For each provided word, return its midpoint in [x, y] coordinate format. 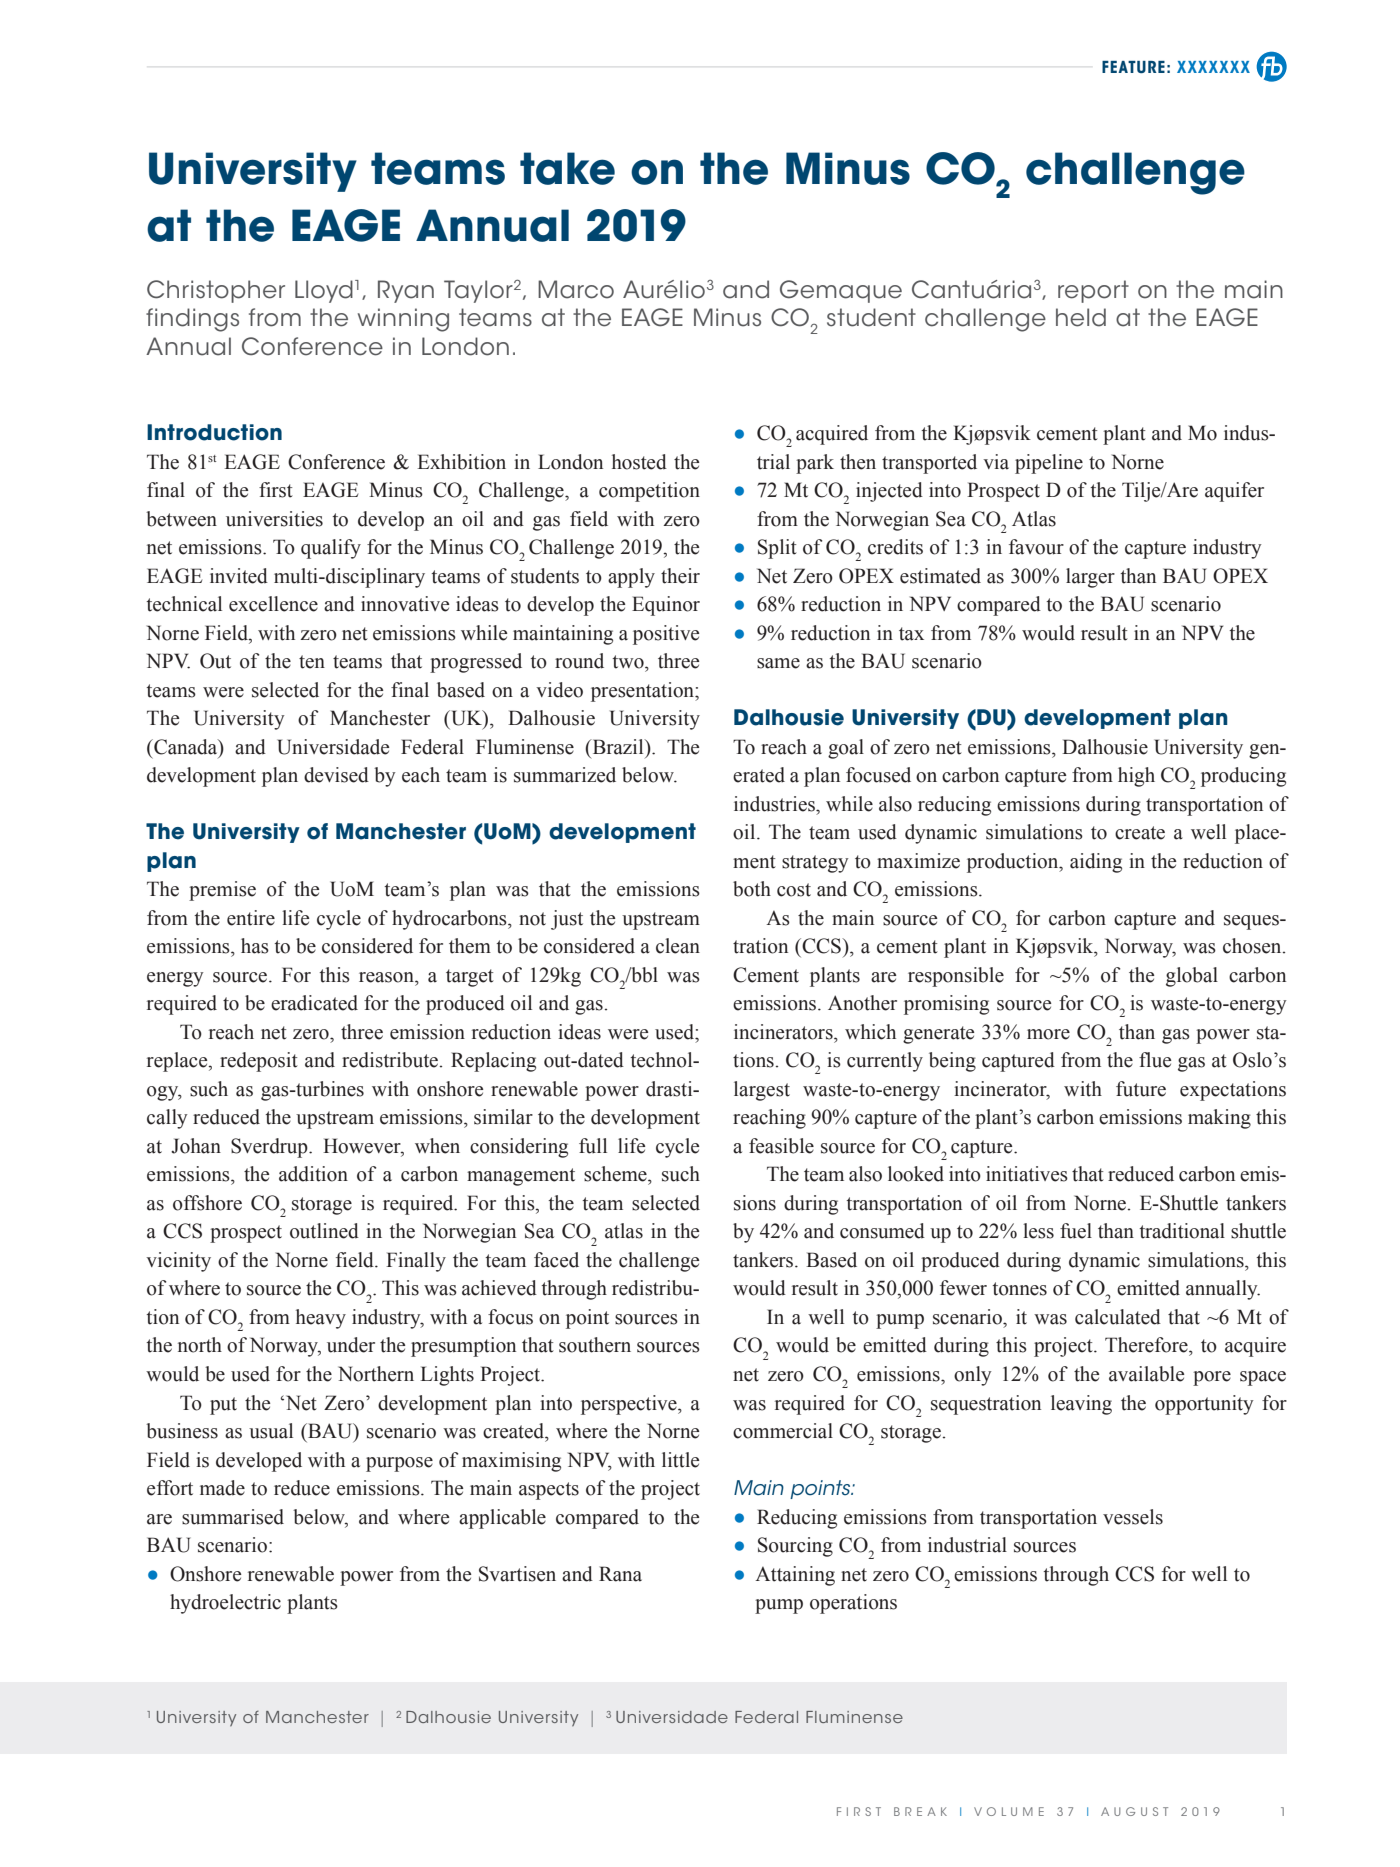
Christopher [216, 291]
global [1192, 977]
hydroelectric [225, 1604]
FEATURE [1133, 67]
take [567, 168]
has [255, 946]
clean [678, 946]
